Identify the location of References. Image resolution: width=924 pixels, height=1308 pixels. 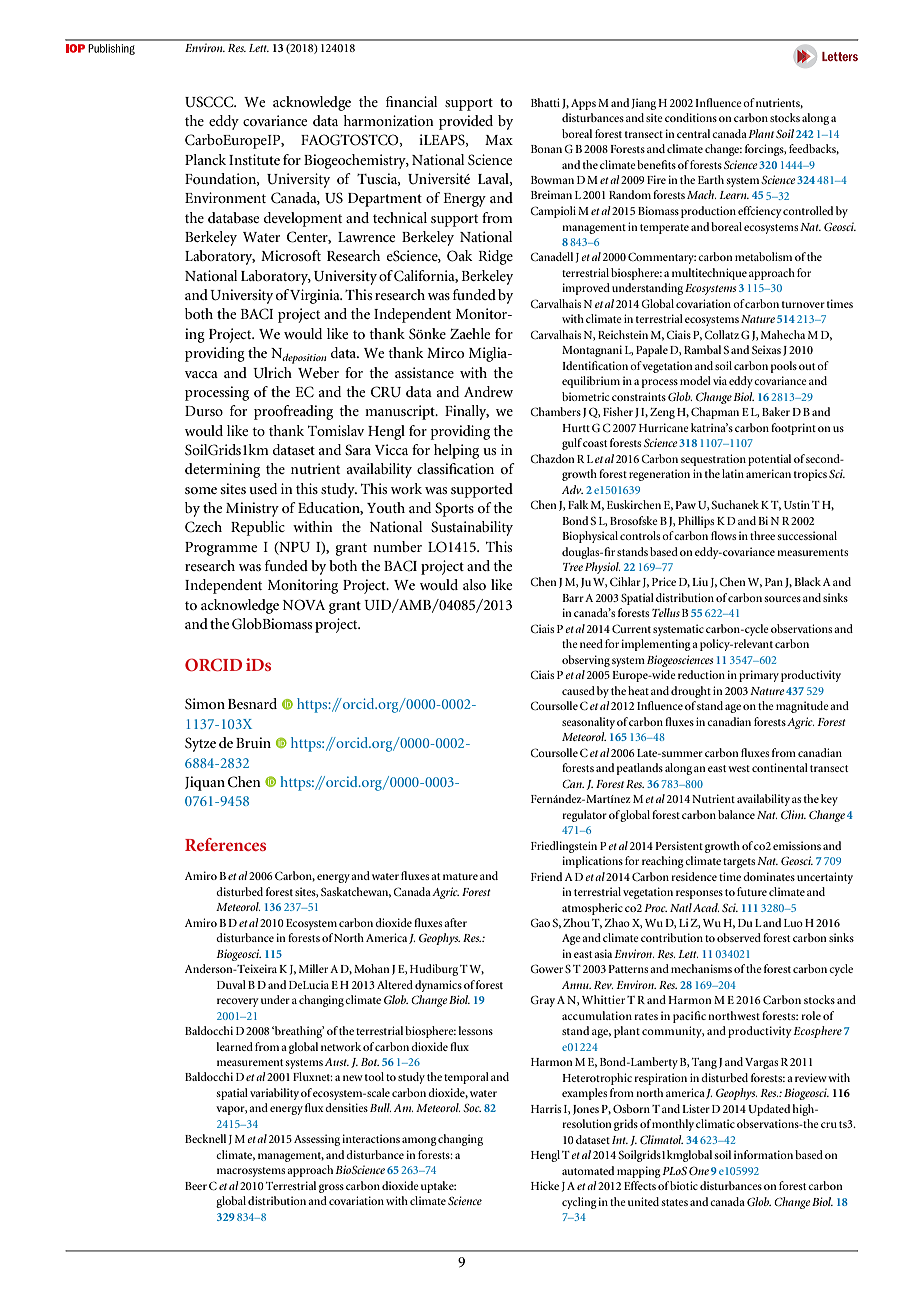
(225, 844).
